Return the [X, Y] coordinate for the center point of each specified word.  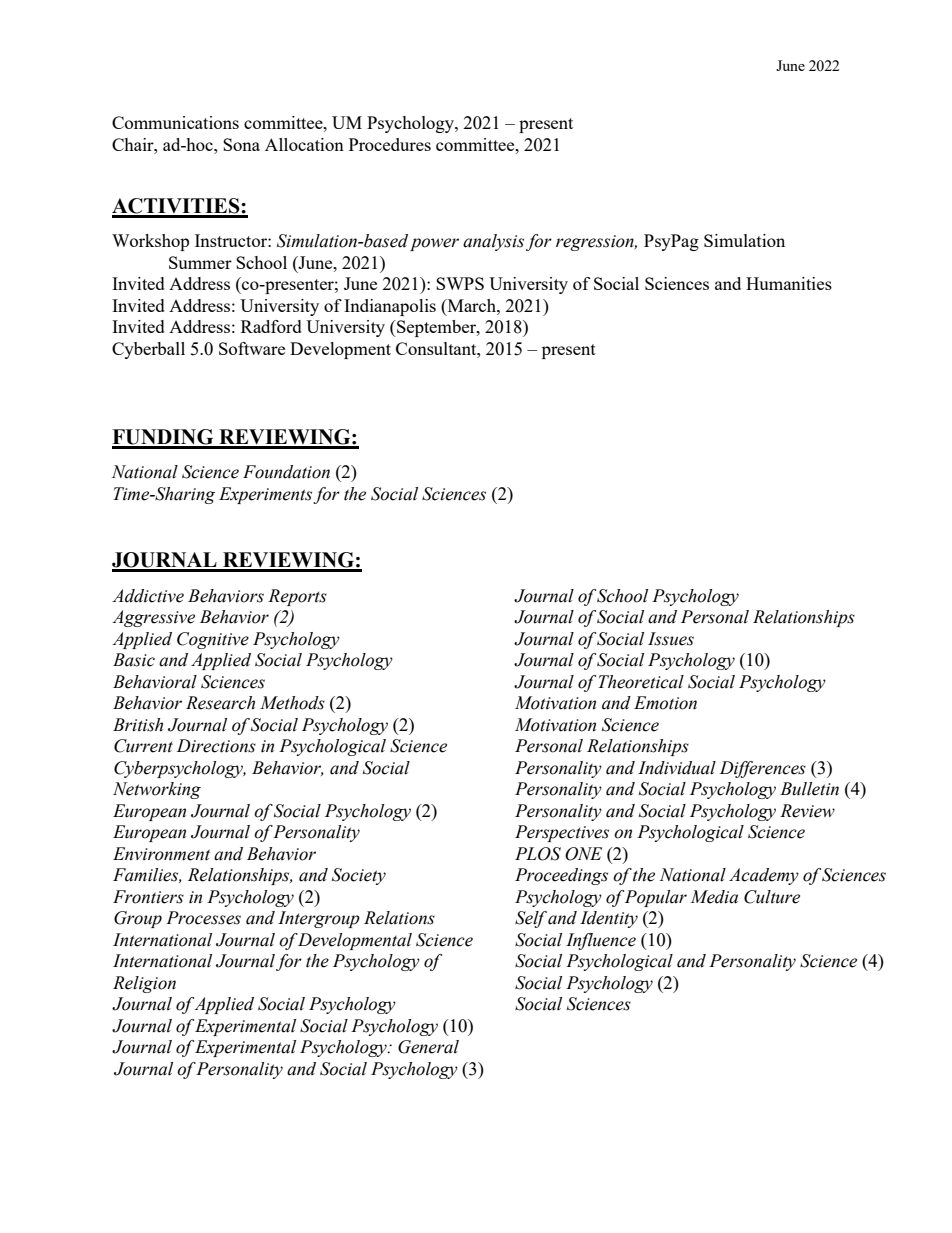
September [436, 328]
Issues [671, 639]
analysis [493, 242]
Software [252, 348]
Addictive [148, 596]
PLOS [538, 854]
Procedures [390, 144]
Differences [763, 769]
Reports [297, 597]
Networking [157, 790]
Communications [175, 122]
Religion [144, 984]
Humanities [789, 283]
